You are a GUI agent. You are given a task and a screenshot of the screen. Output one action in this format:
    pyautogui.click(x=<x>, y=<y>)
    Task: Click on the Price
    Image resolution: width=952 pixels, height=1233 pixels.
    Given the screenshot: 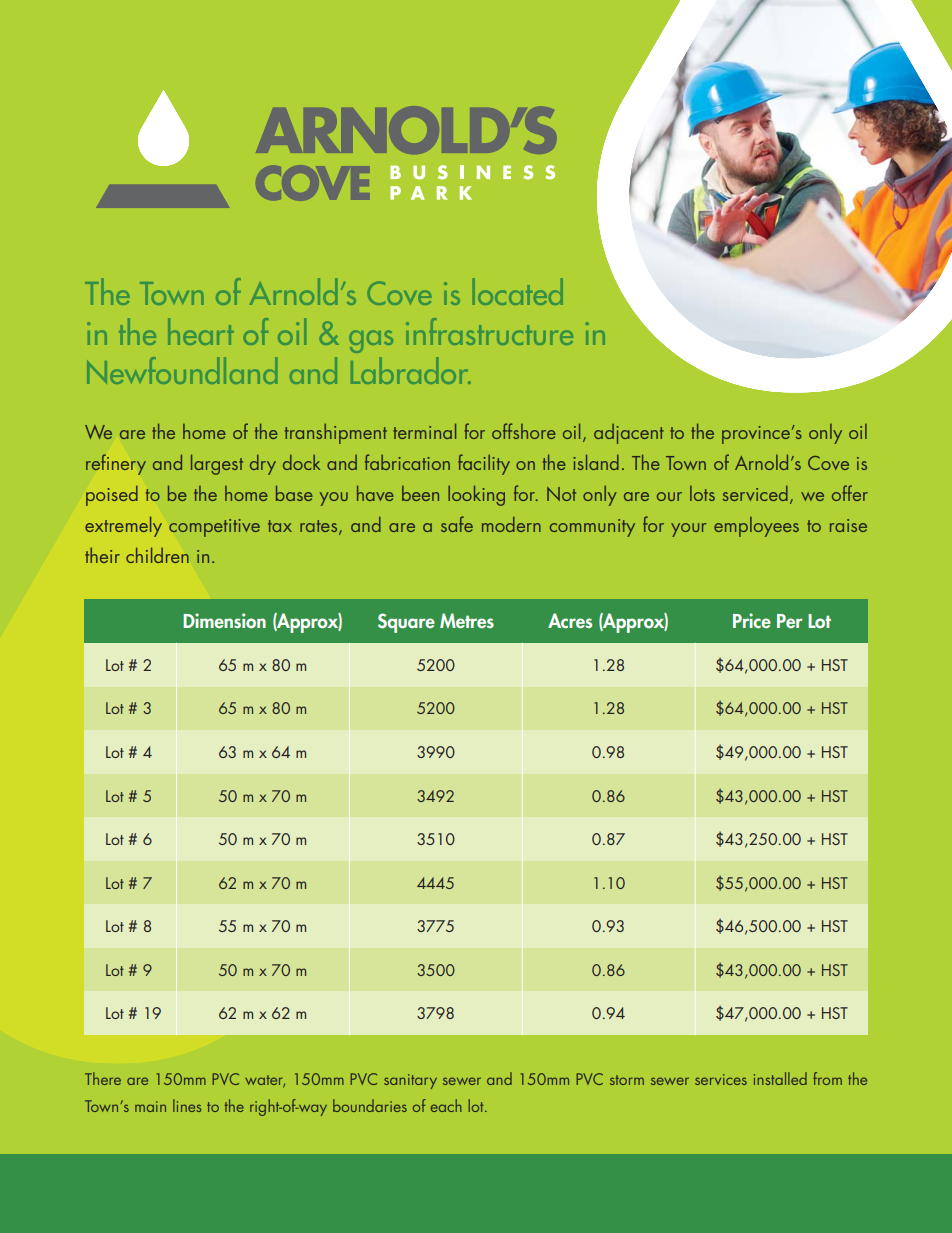 What is the action you would take?
    pyautogui.click(x=752, y=620)
